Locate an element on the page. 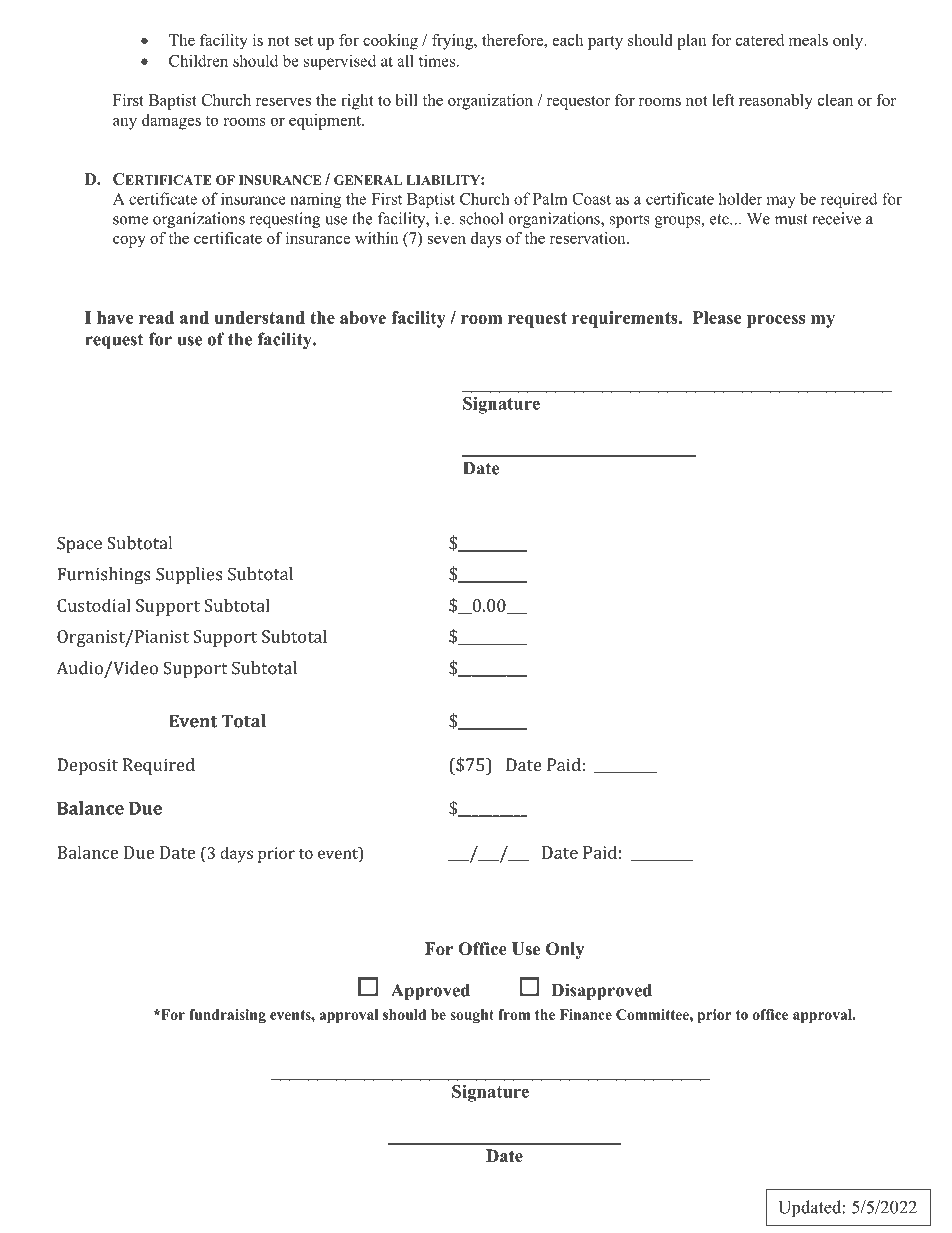 The image size is (952, 1233). Finance is located at coordinates (586, 1014).
